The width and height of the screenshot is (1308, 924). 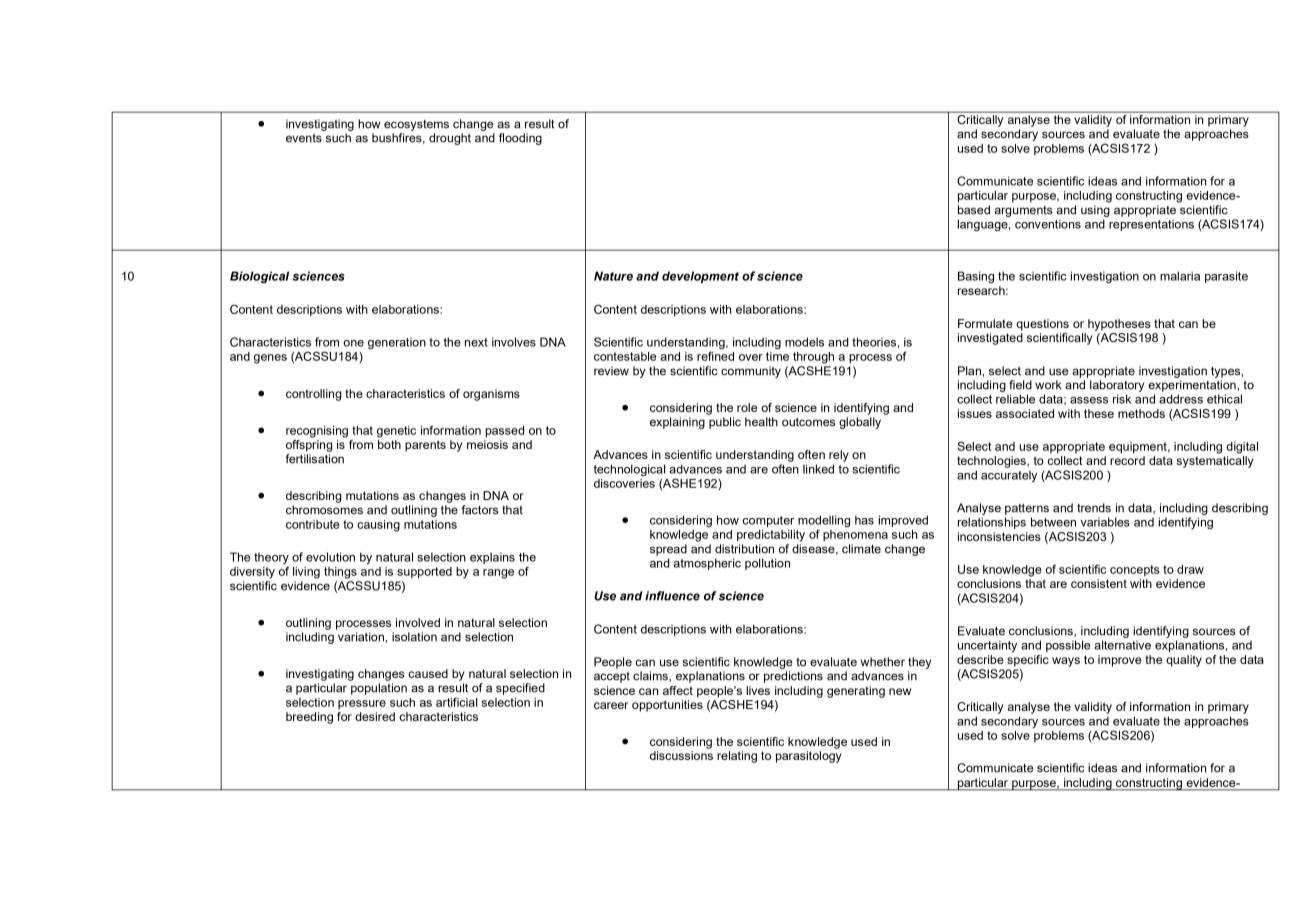 I want to click on flooding, so click(x=520, y=139).
